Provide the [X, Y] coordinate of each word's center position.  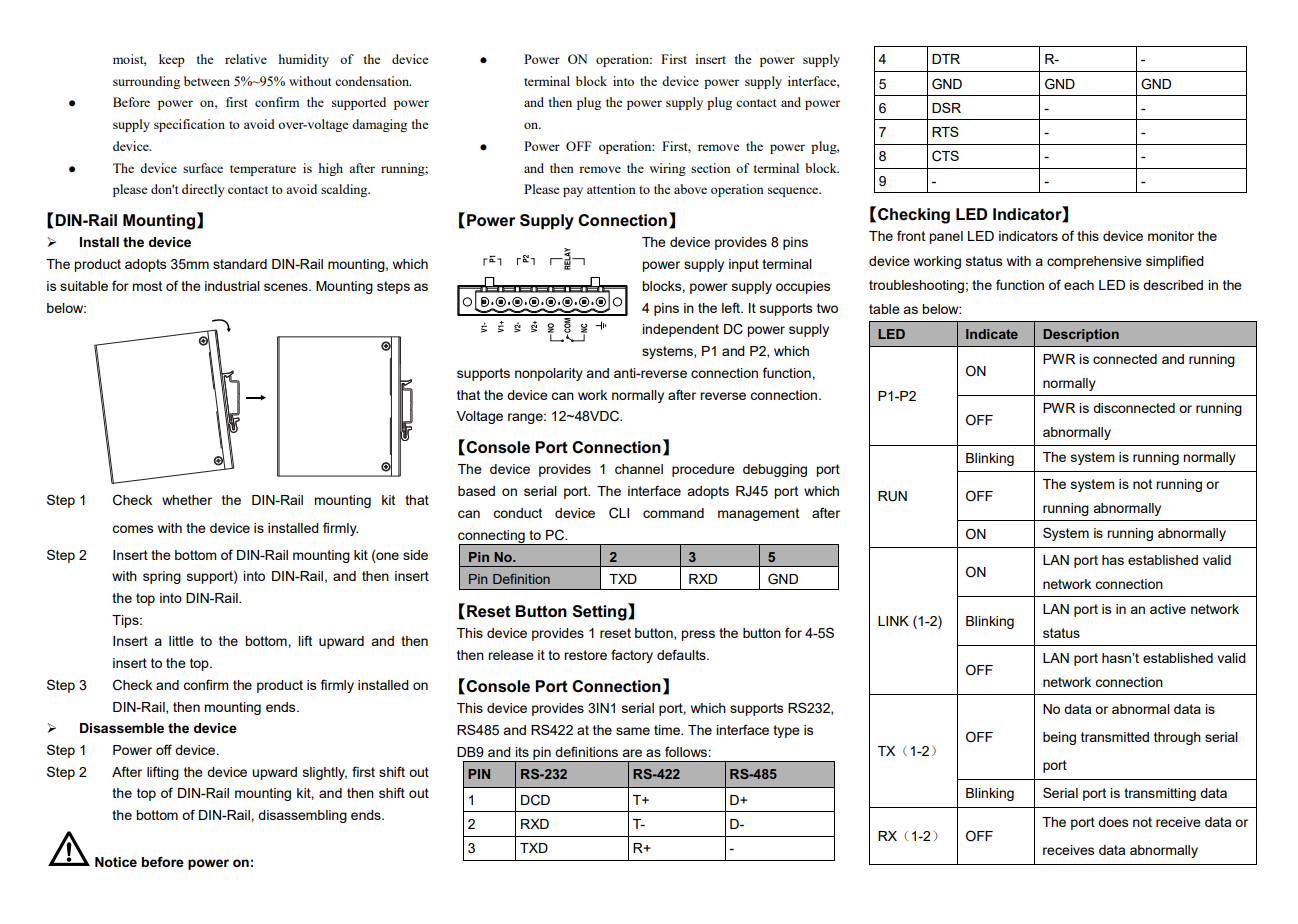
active [1168, 609]
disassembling [302, 816]
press [698, 635]
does [1113, 822]
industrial [232, 286]
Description [1081, 335]
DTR [946, 59]
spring [162, 577]
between [207, 81]
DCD [535, 800]
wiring [667, 169]
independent [680, 330]
